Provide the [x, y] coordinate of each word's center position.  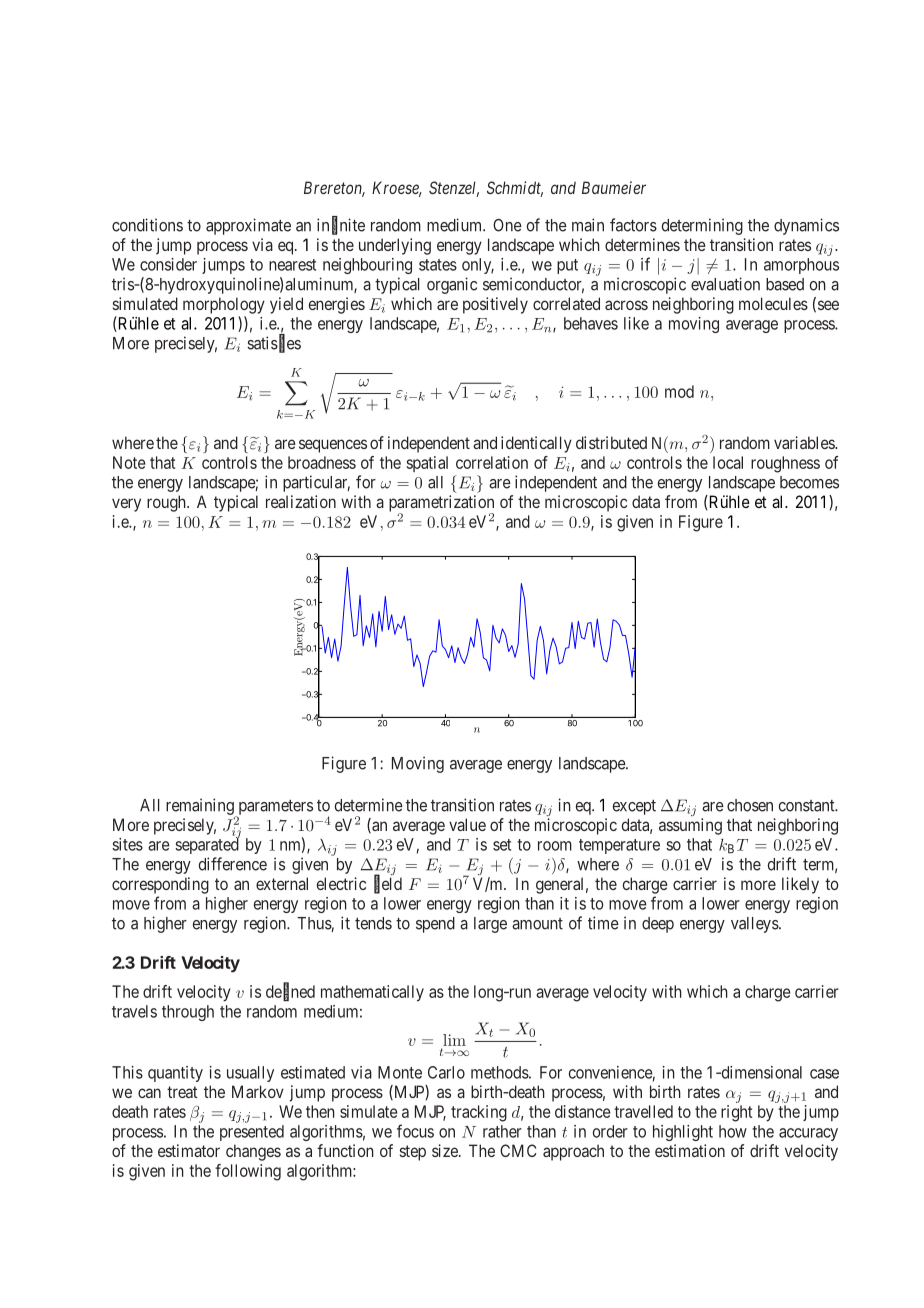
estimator [189, 1150]
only [478, 266]
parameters [274, 808]
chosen [750, 805]
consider [168, 264]
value [467, 824]
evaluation [725, 284]
